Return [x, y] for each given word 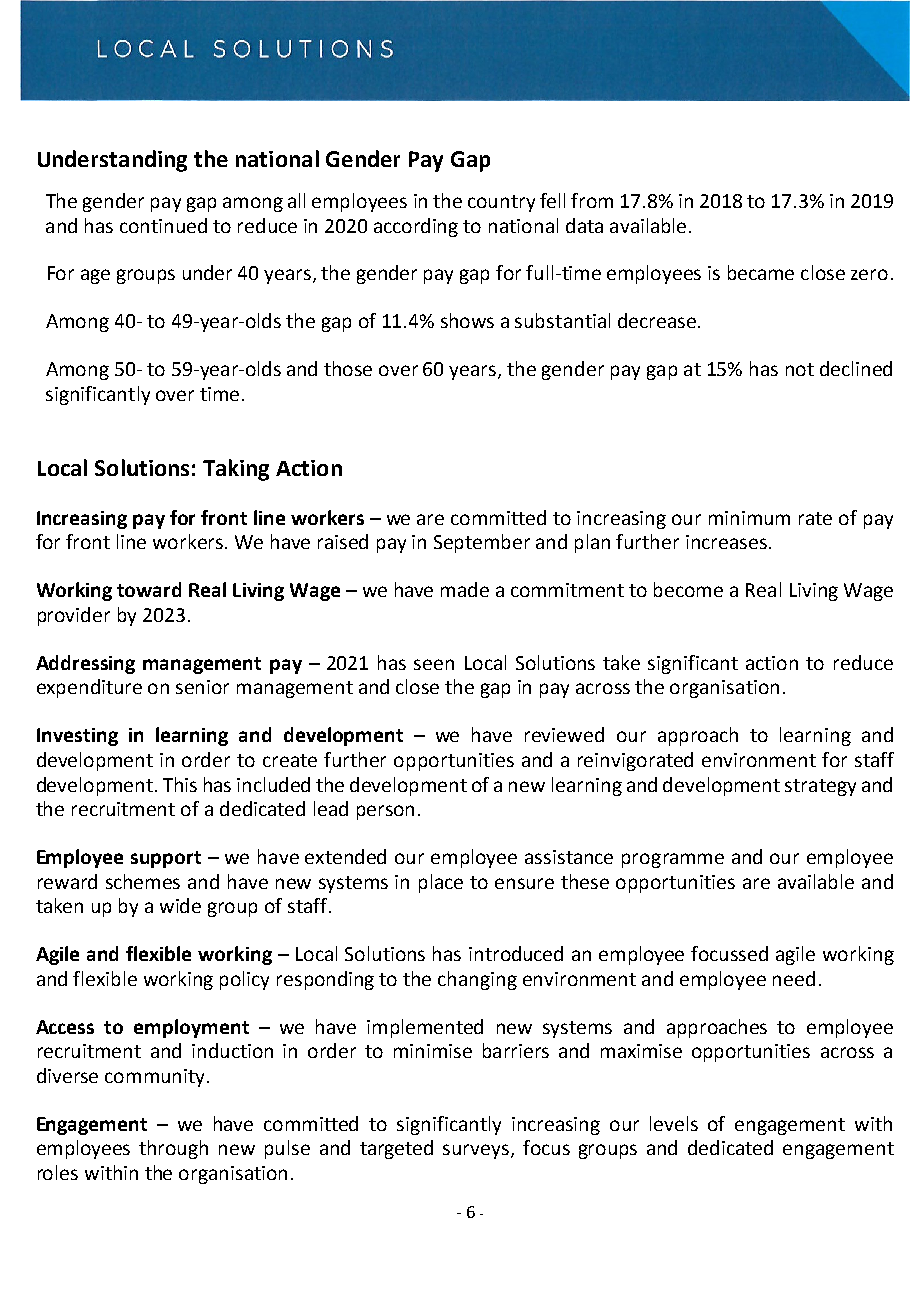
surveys [477, 1151]
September [482, 543]
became [761, 272]
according [416, 227]
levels [674, 1123]
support [166, 859]
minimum [749, 518]
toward [149, 589]
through [173, 1149]
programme [673, 860]
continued [163, 225]
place [441, 883]
